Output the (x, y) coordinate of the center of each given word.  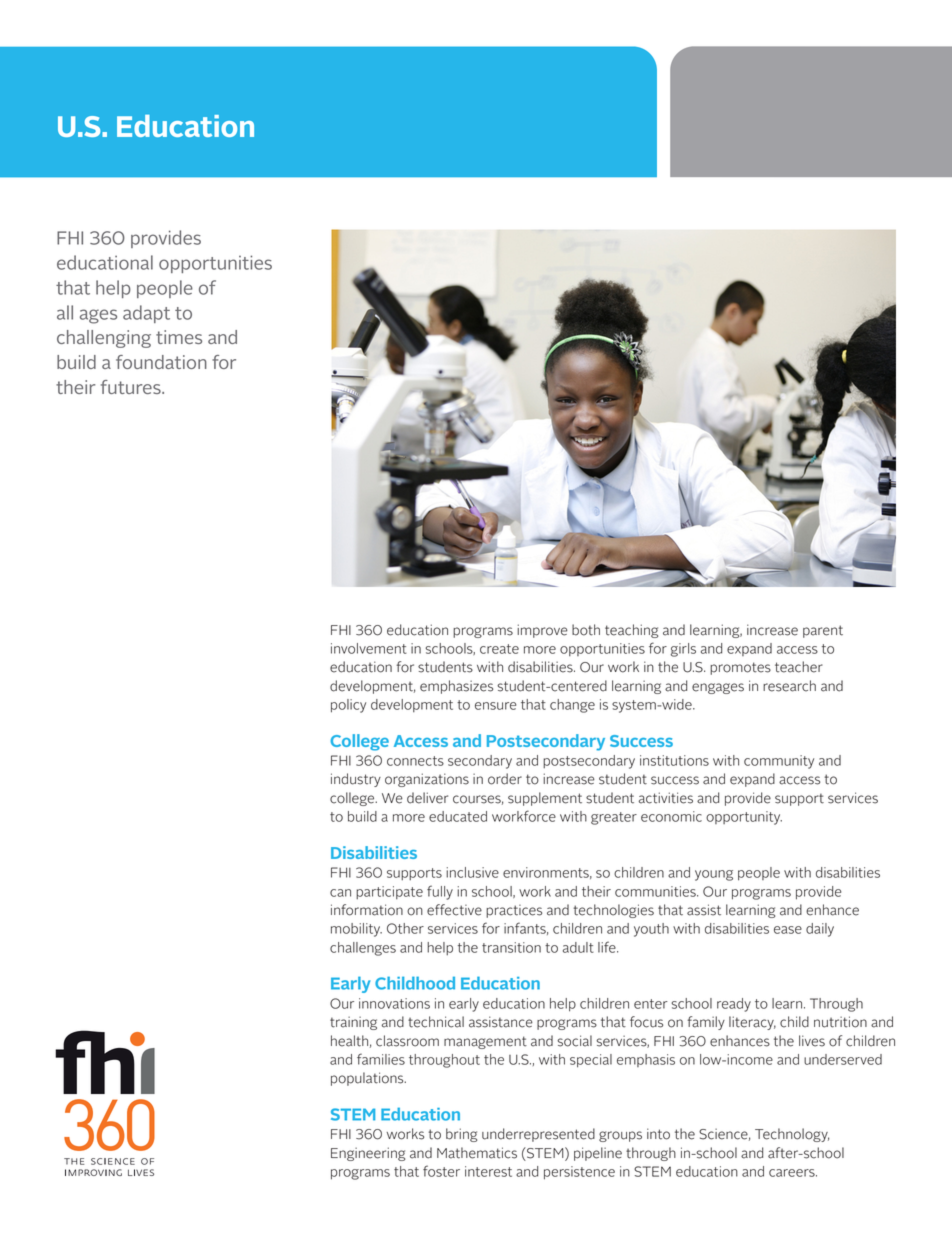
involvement (369, 648)
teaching (631, 631)
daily (820, 930)
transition (511, 947)
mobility (356, 930)
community (779, 762)
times (179, 337)
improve (542, 631)
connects (415, 761)
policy (348, 706)
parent (823, 631)
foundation (161, 362)
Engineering (368, 1154)
